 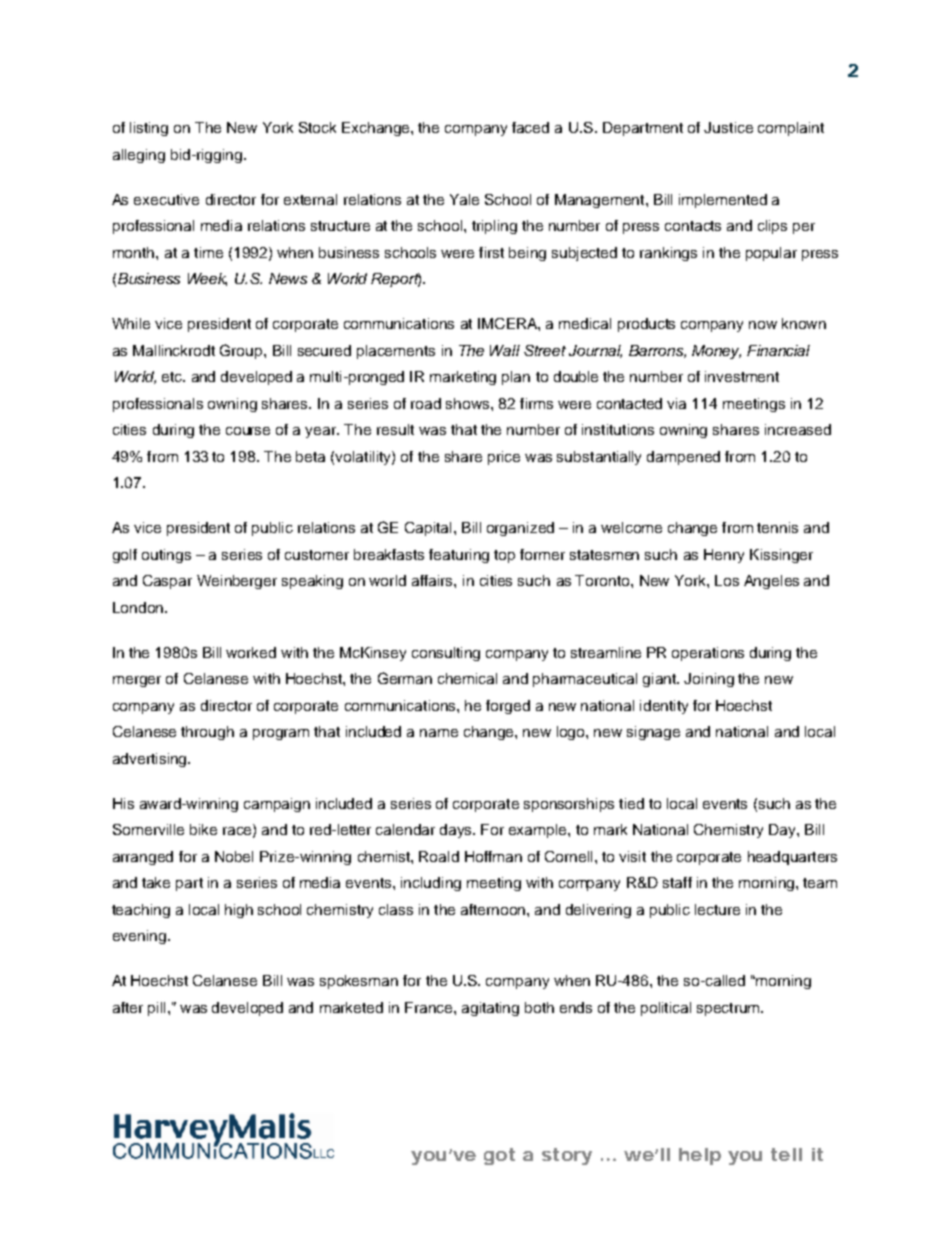 What do you see at coordinates (156, 1009) in the image?
I see `pill` at bounding box center [156, 1009].
